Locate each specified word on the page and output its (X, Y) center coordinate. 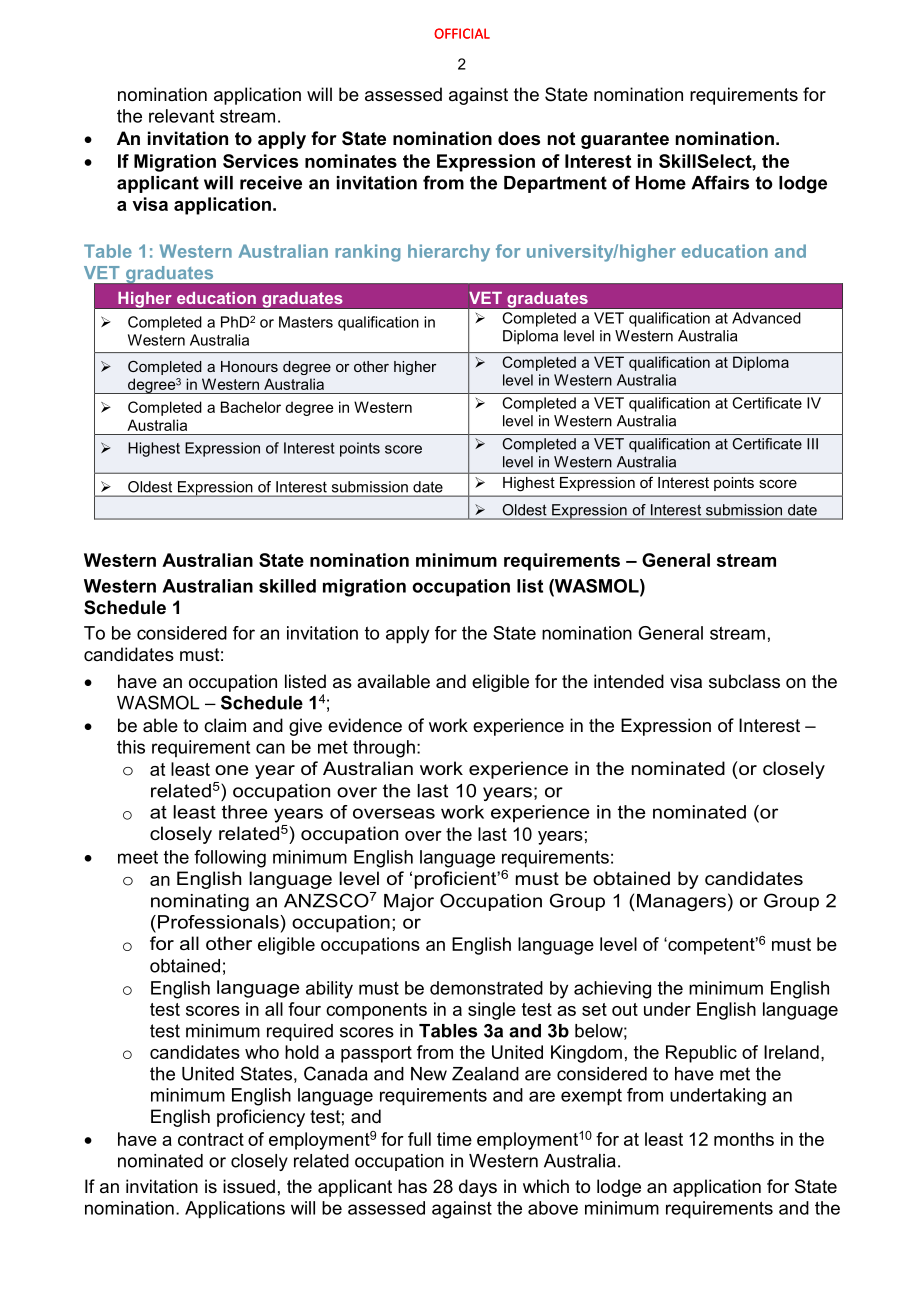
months (744, 1139)
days (478, 1188)
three (244, 812)
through (384, 749)
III (812, 444)
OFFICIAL (462, 33)
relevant (181, 116)
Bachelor (251, 407)
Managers (681, 902)
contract (211, 1139)
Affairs (720, 182)
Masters (306, 322)
